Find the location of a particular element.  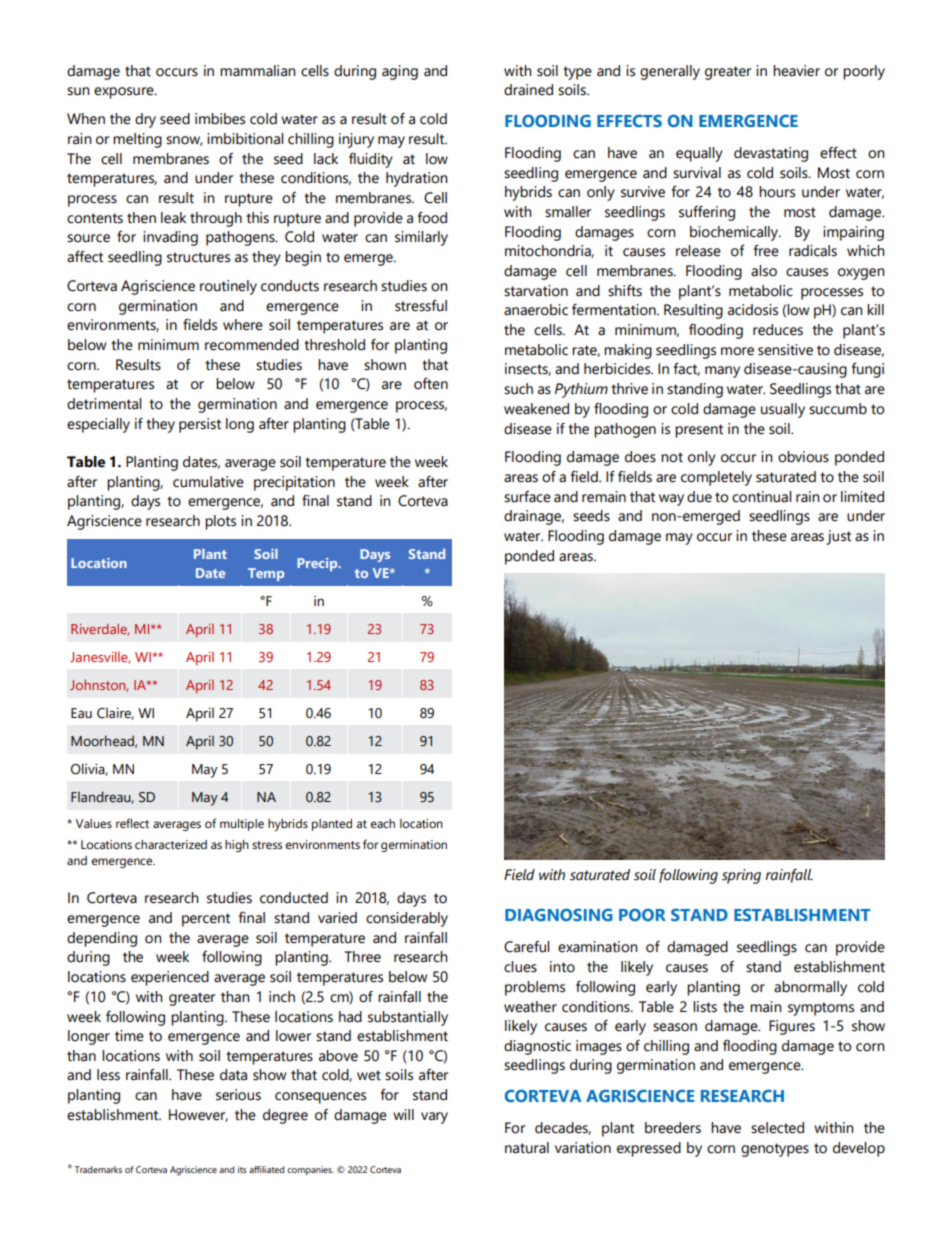

dry is located at coordinates (145, 120).
